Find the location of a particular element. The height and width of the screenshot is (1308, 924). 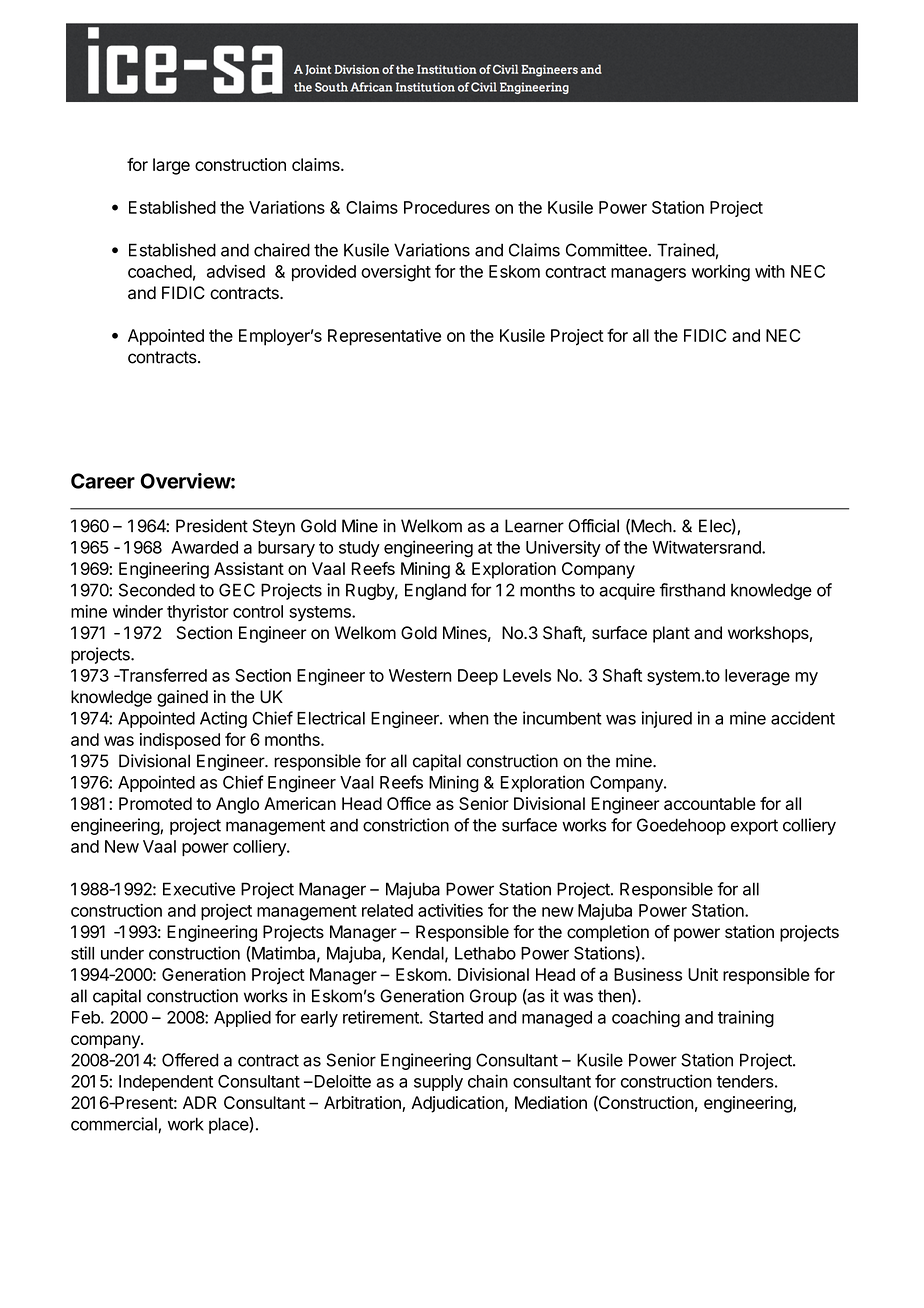

Learner is located at coordinates (534, 526).
